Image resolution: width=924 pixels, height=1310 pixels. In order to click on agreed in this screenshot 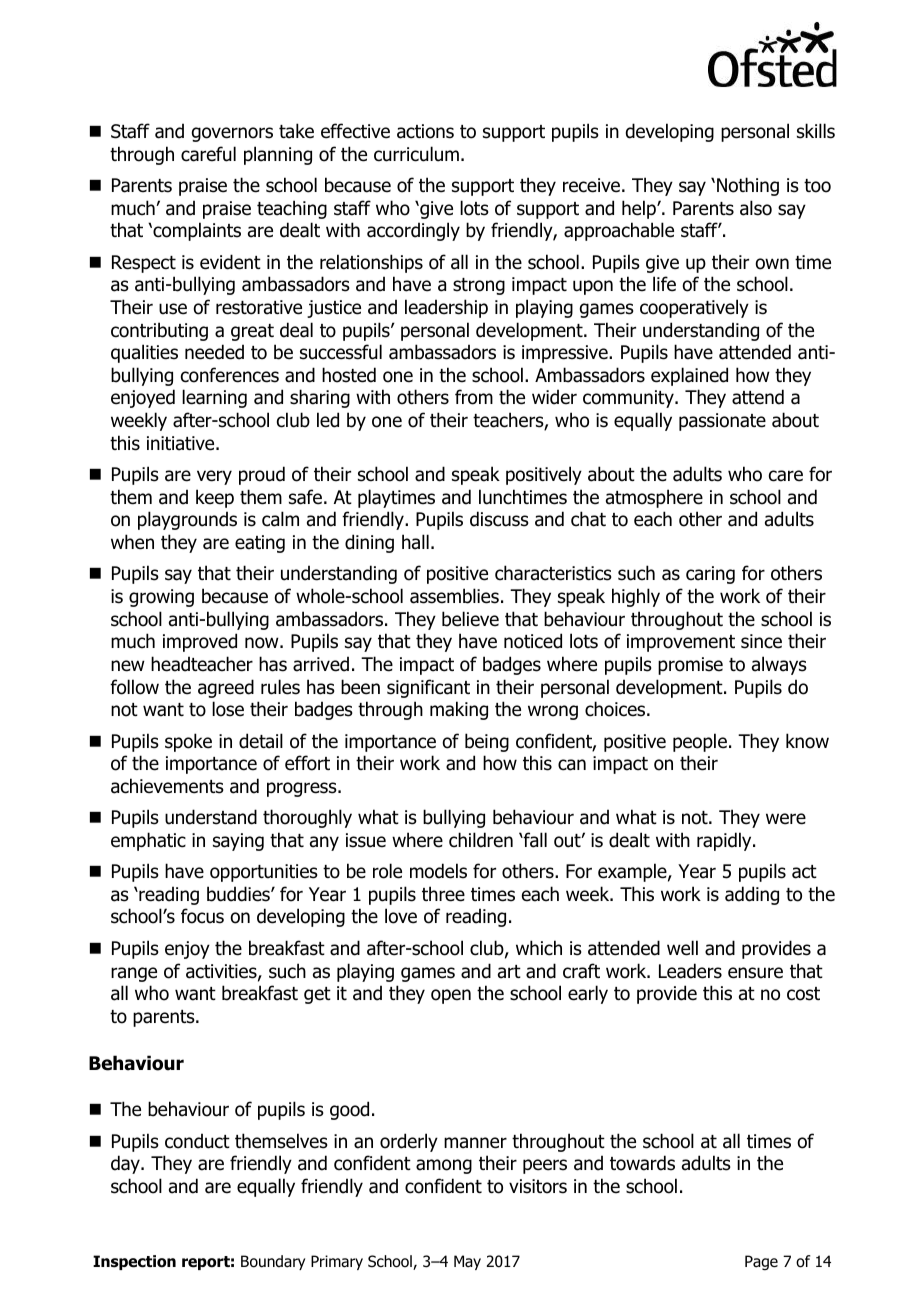, I will do `click(226, 688)`.
